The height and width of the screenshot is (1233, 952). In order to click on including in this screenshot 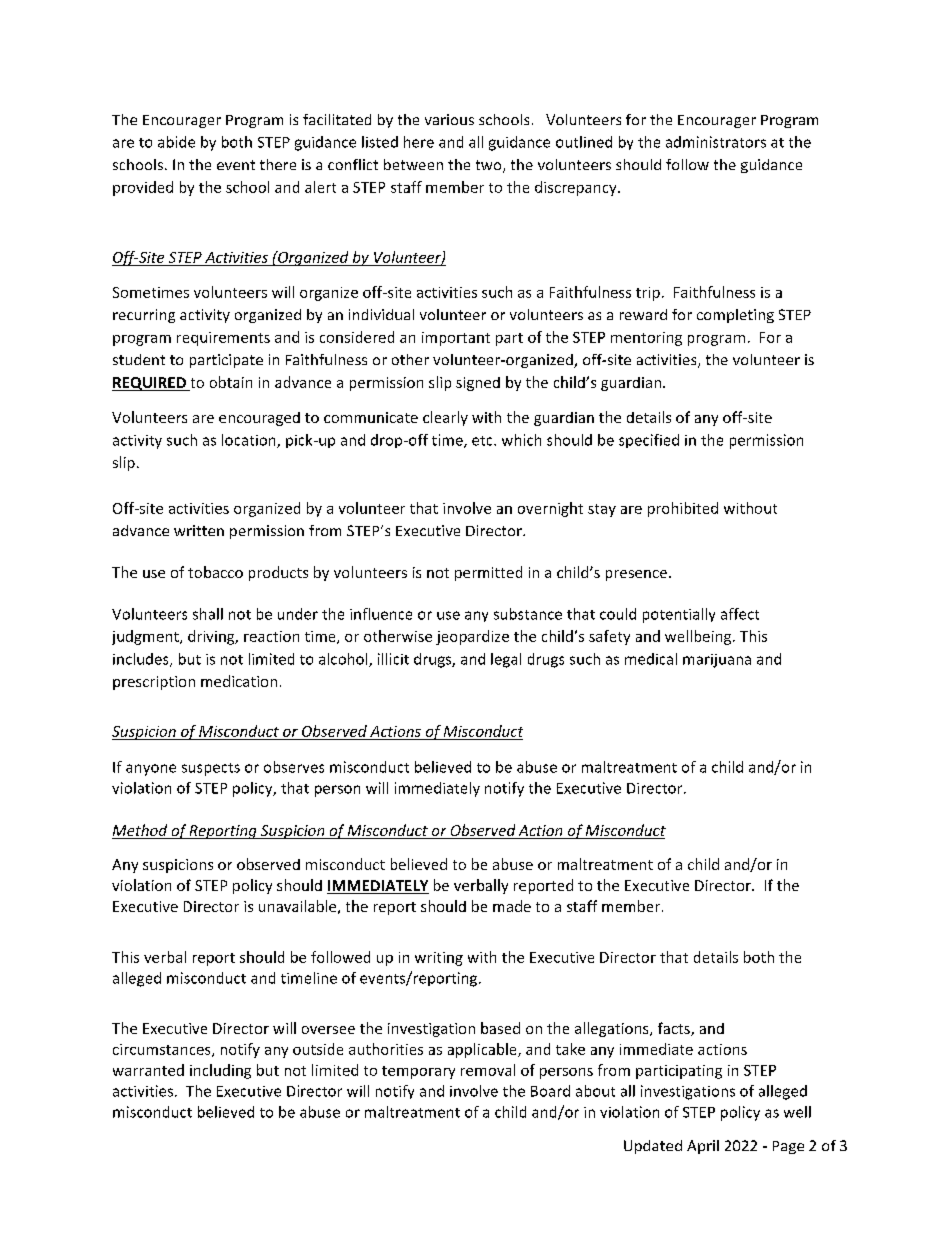, I will do `click(220, 1071)`.
